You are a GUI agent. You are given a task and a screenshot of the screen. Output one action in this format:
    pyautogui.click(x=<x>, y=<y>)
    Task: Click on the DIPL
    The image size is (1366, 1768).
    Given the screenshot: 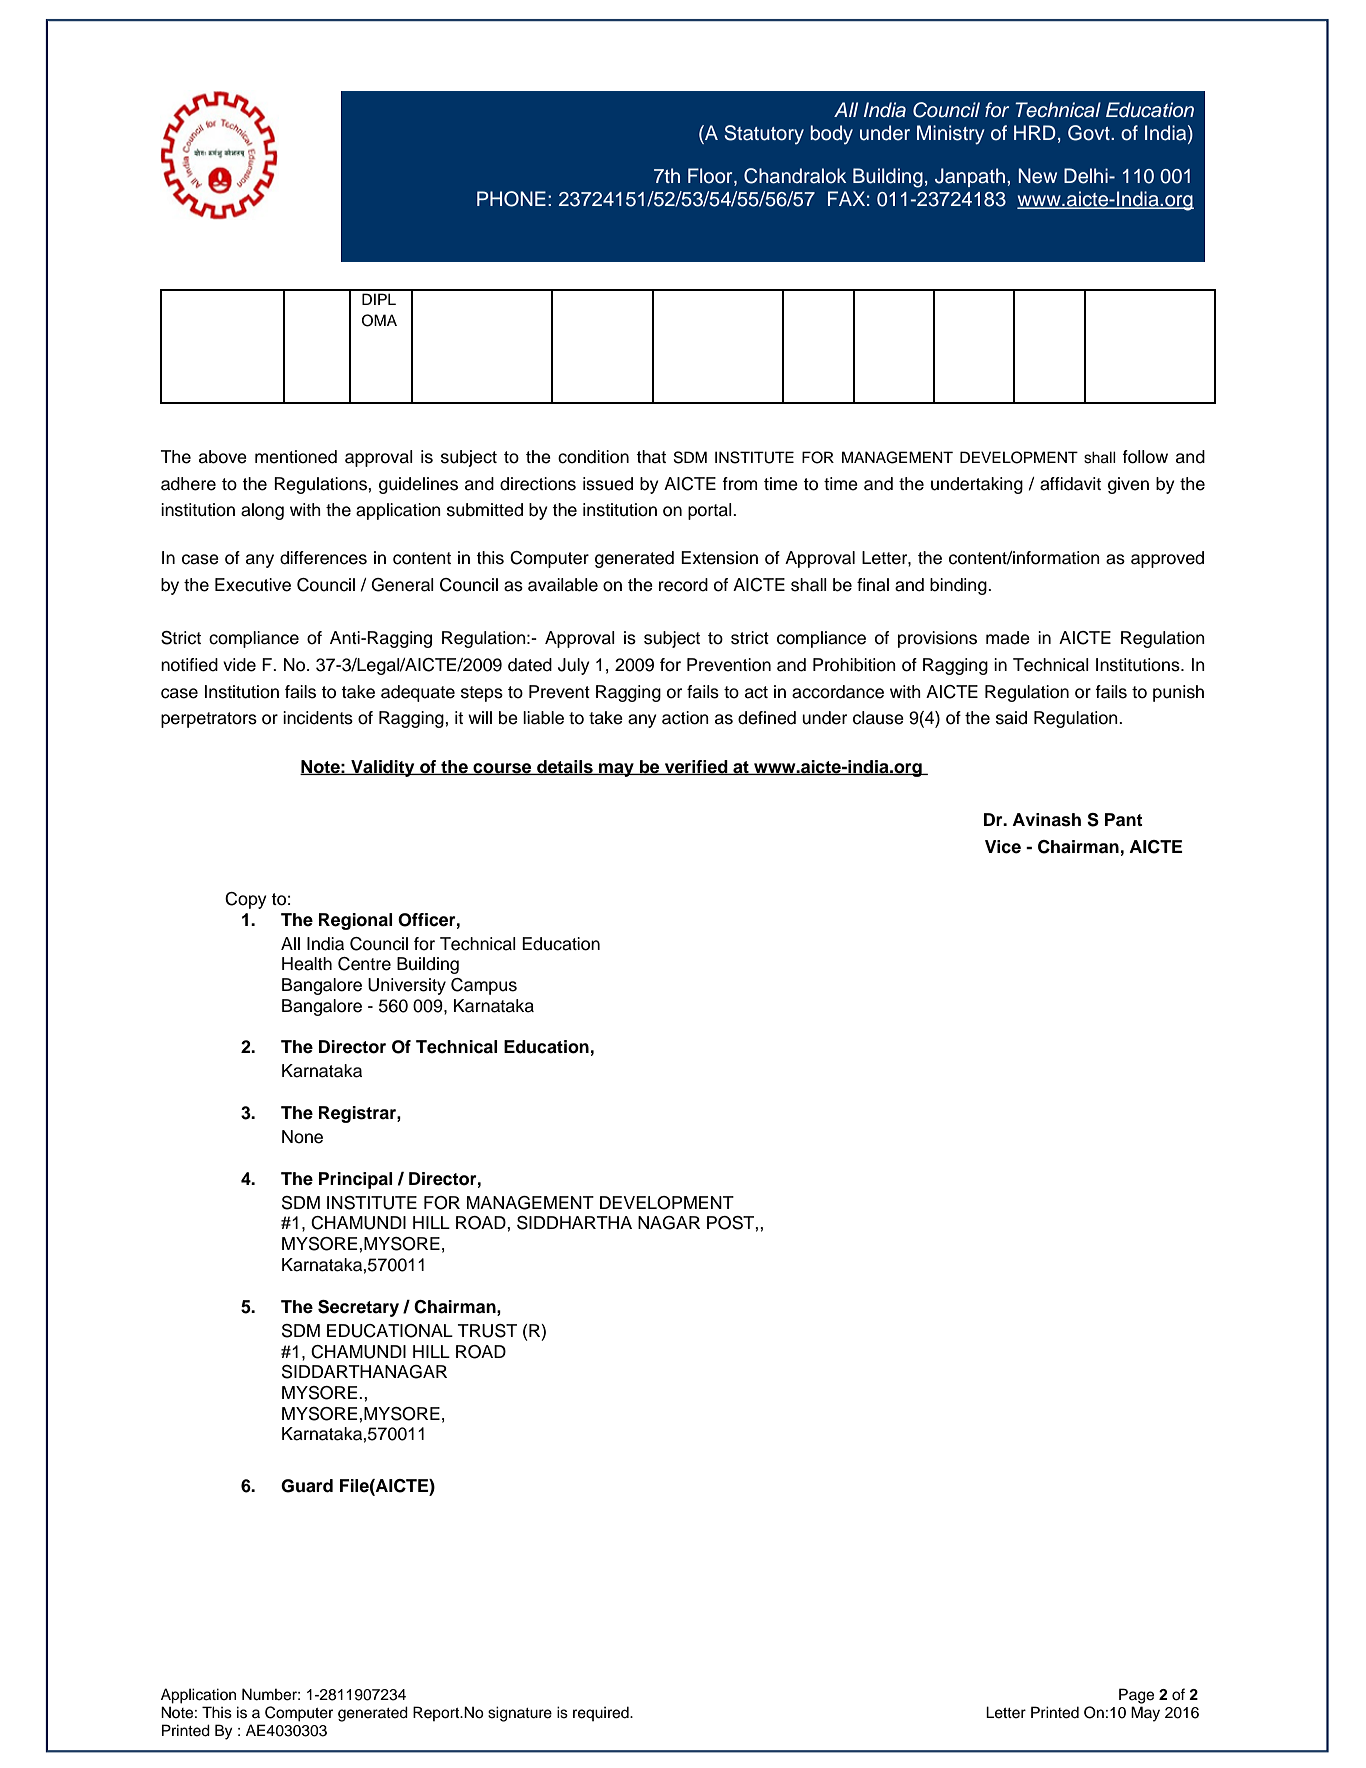 What is the action you would take?
    pyautogui.click(x=379, y=299)
